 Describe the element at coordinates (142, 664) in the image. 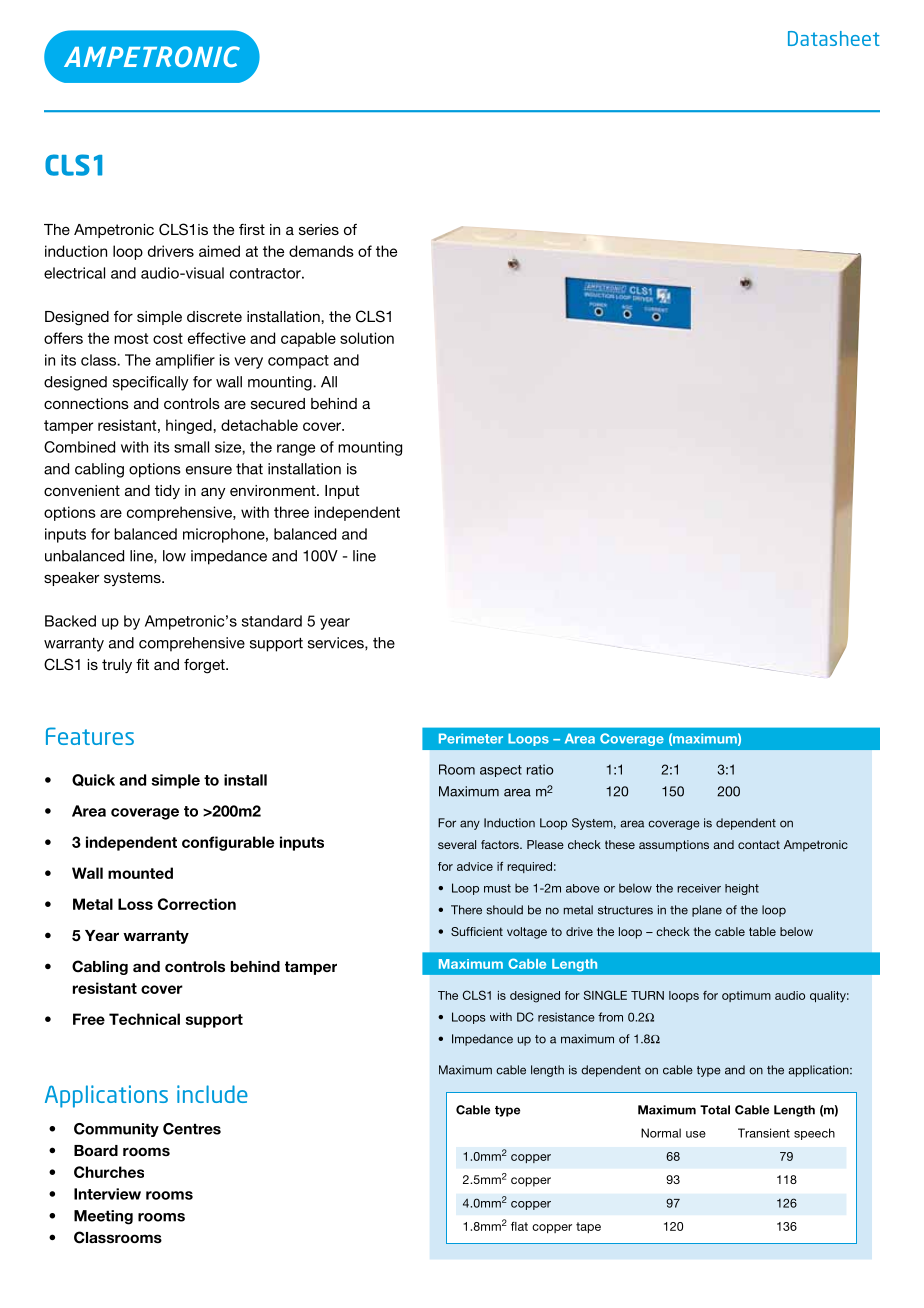

I see `fit` at that location.
